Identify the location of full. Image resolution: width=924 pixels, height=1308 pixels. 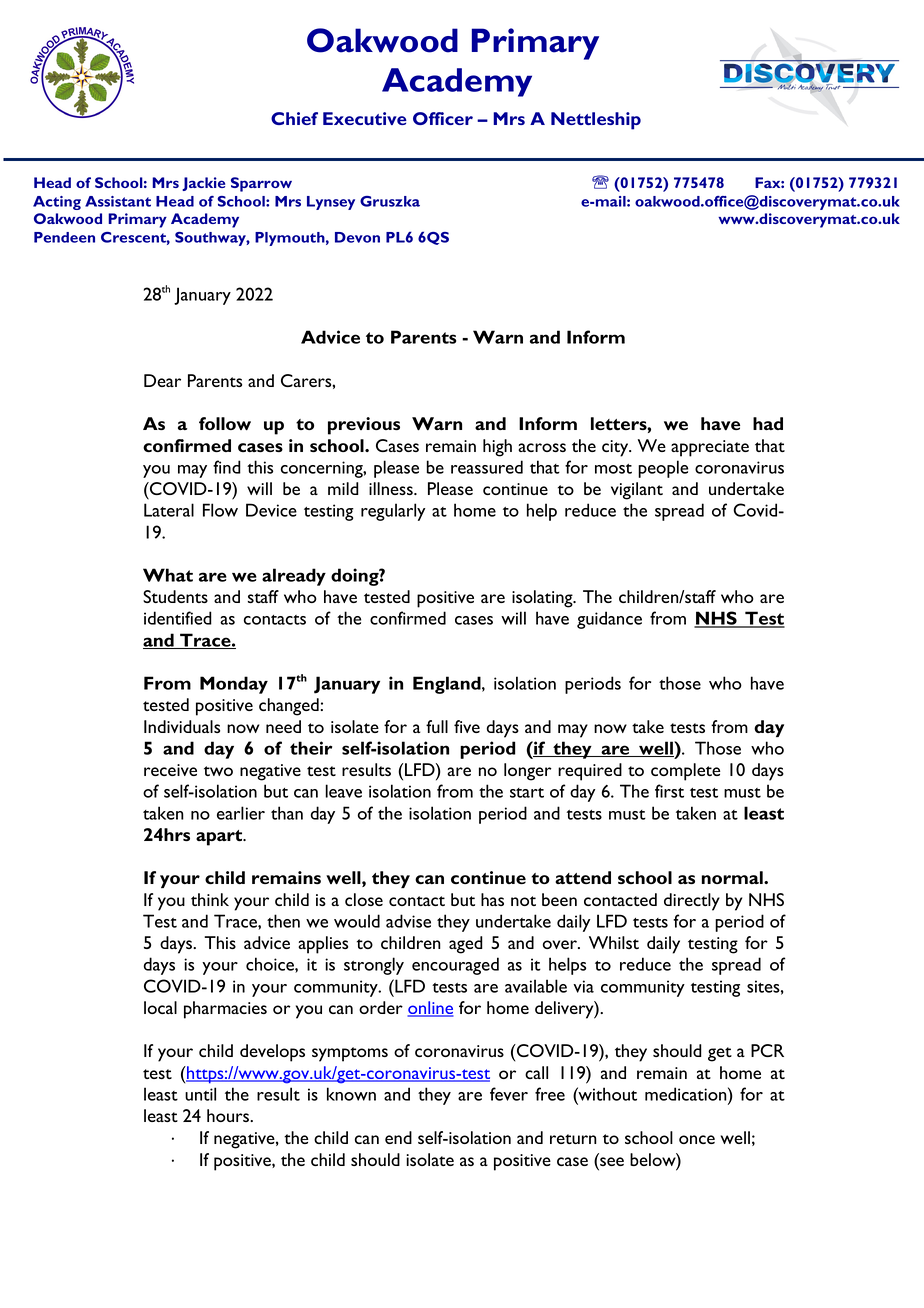
(437, 726).
